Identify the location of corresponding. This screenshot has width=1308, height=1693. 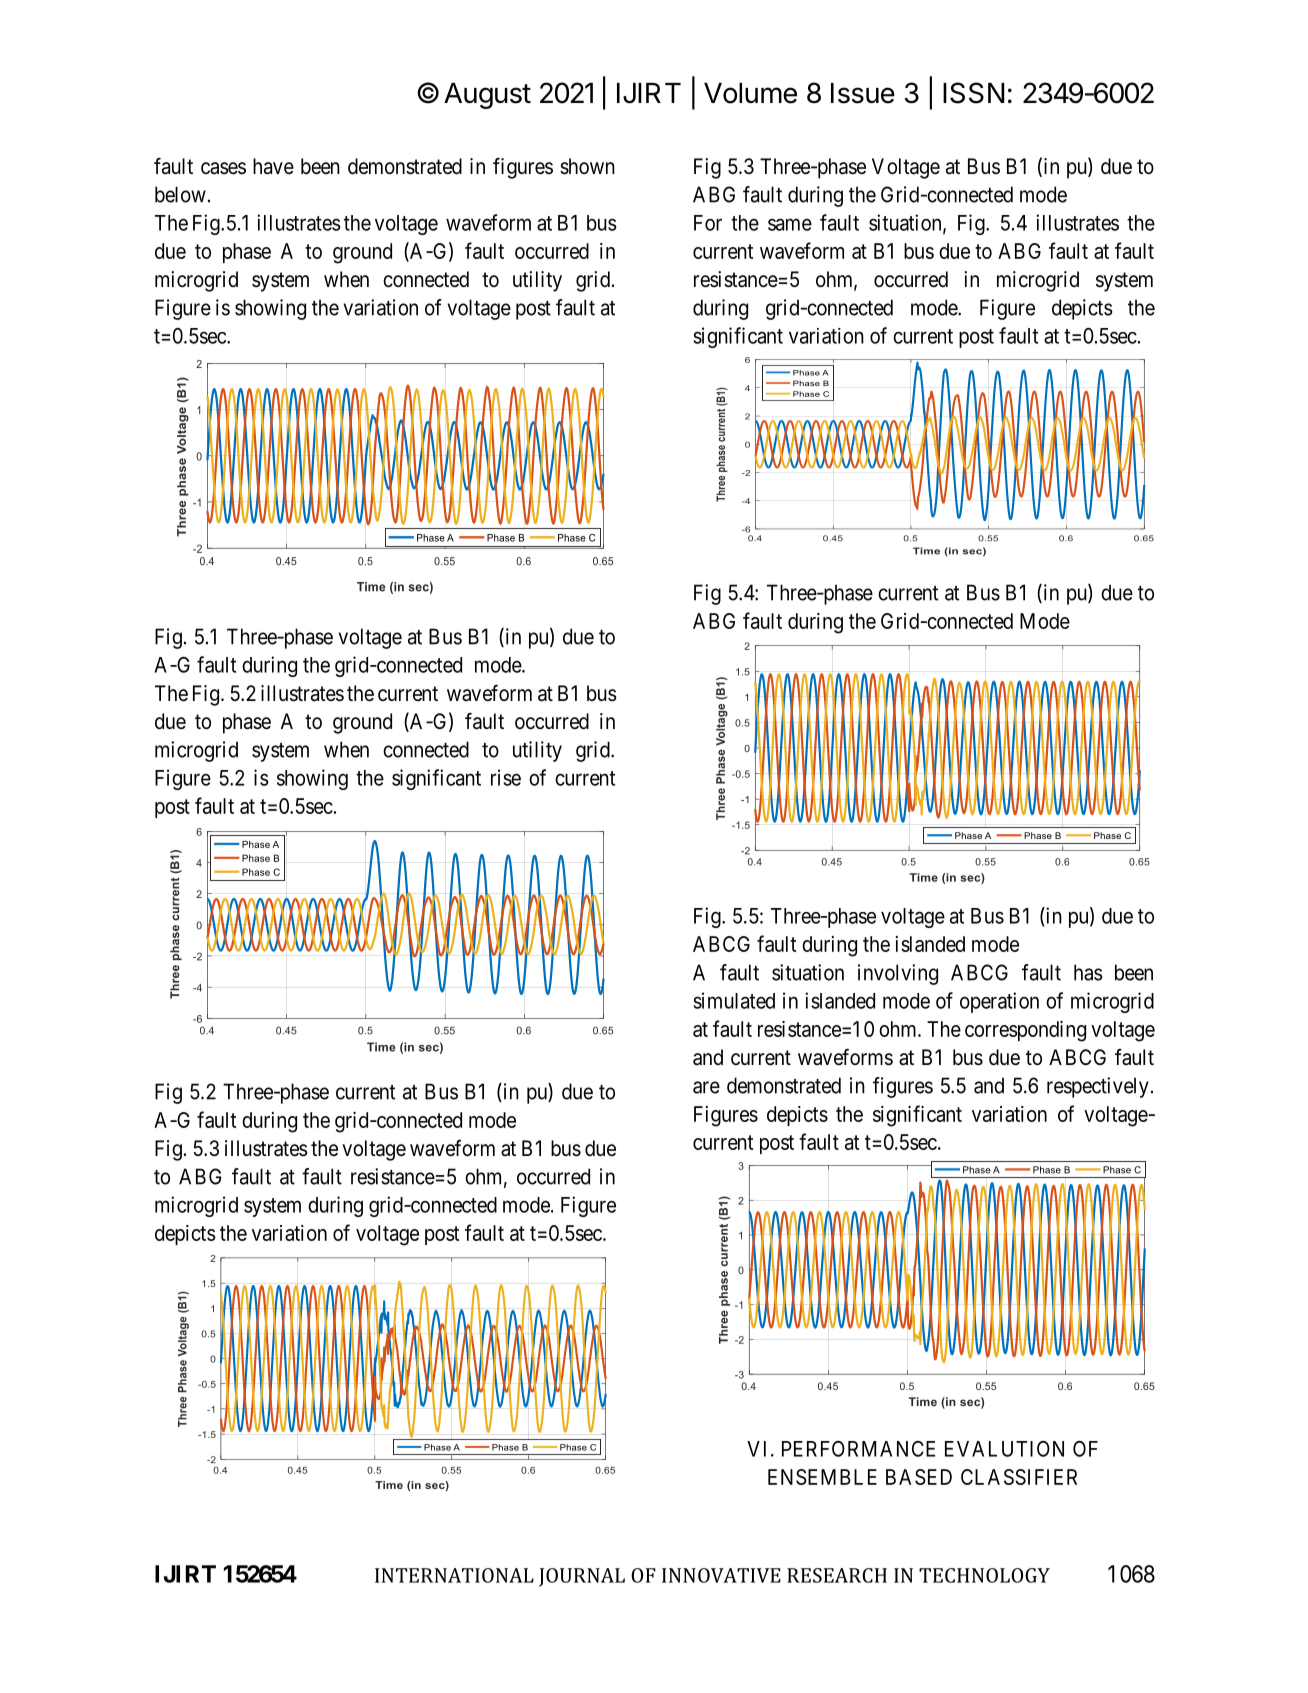
(1025, 1031).
